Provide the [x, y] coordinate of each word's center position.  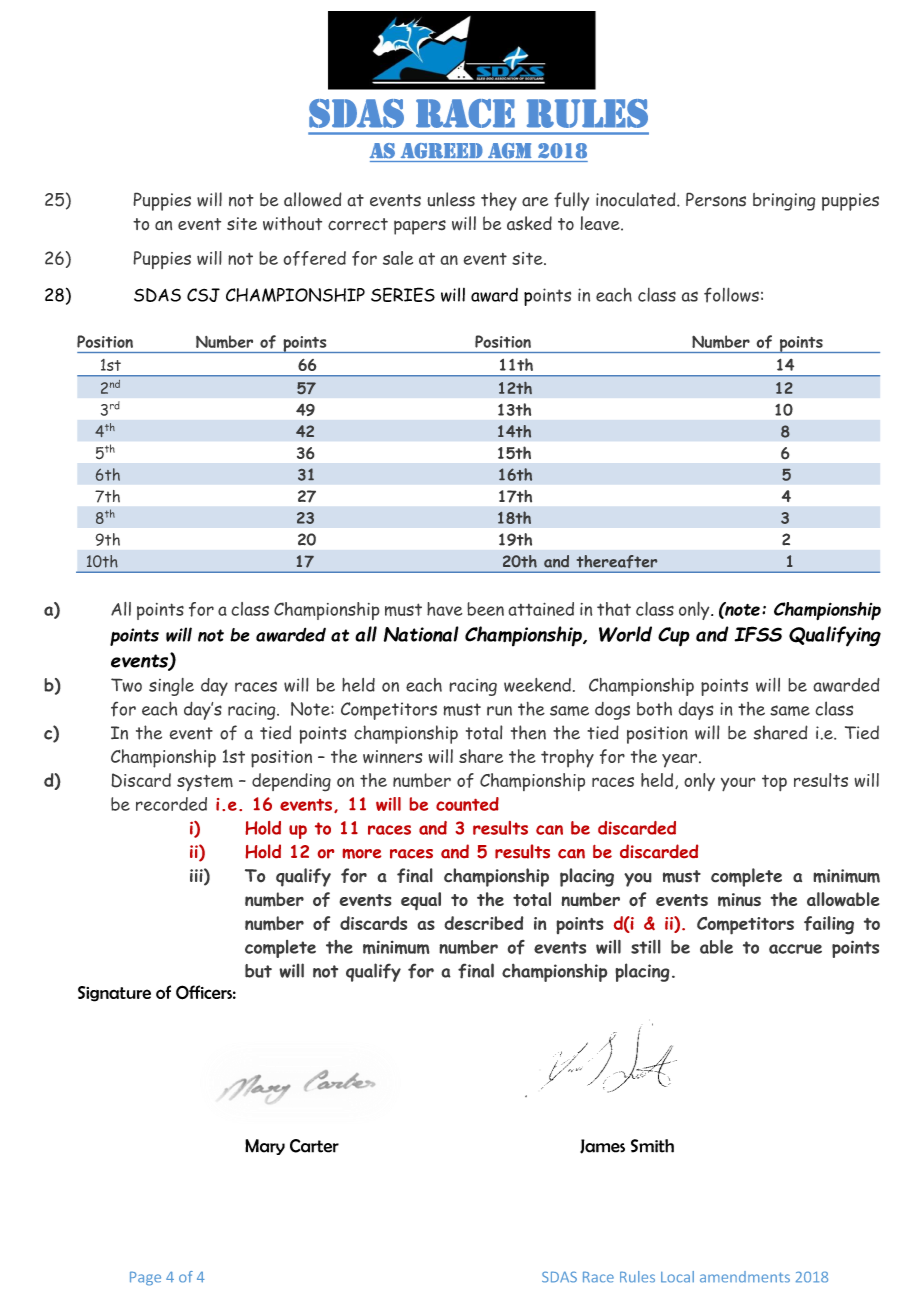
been [485, 609]
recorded [171, 804]
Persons [716, 199]
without [292, 223]
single [171, 687]
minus [739, 900]
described [484, 923]
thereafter [617, 561]
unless [451, 199]
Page [145, 1278]
